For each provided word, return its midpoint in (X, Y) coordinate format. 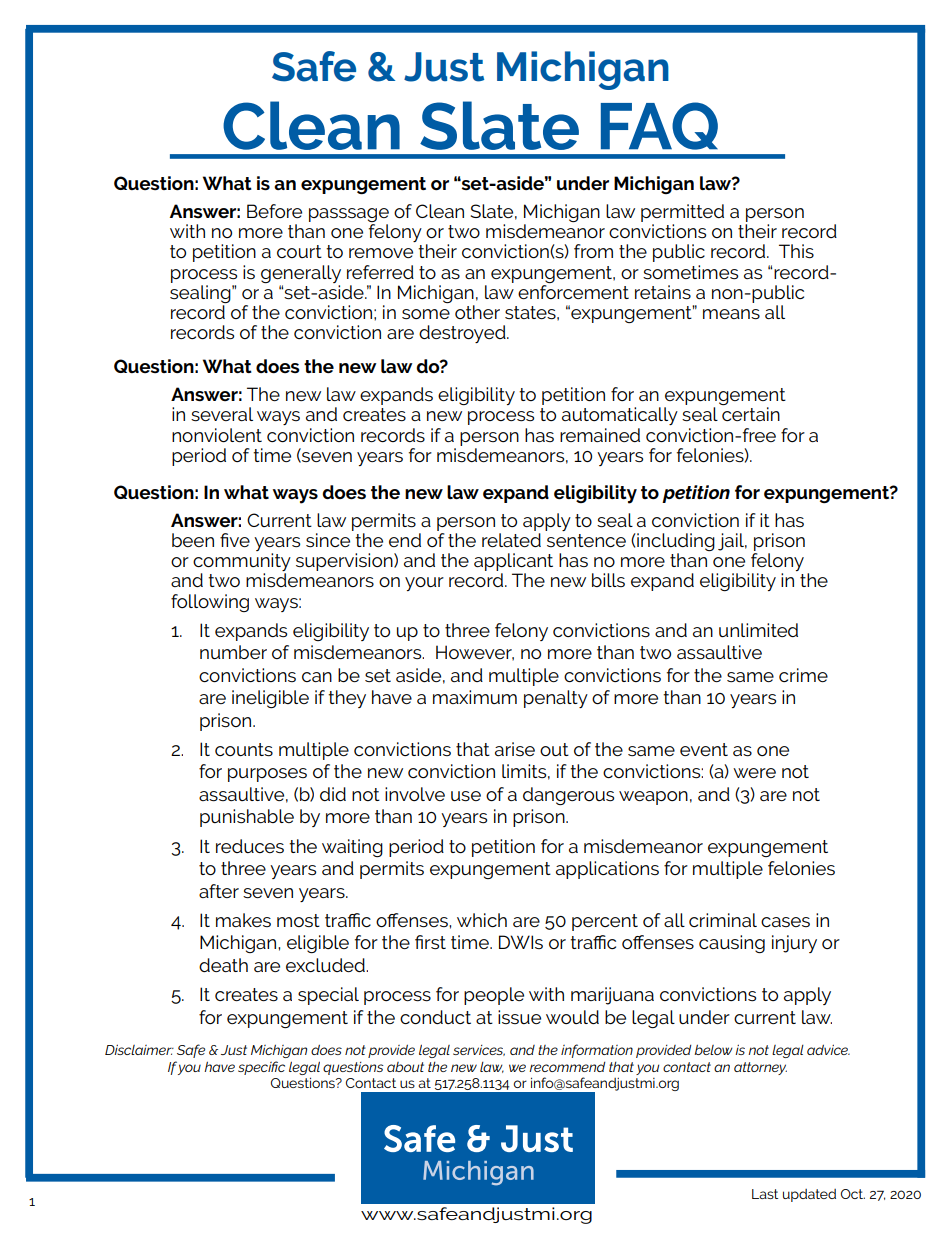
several (222, 414)
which (482, 920)
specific (261, 1068)
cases (785, 922)
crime (803, 675)
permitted (682, 213)
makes (243, 920)
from (593, 251)
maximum (475, 697)
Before (274, 211)
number (233, 652)
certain (751, 414)
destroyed (463, 334)
